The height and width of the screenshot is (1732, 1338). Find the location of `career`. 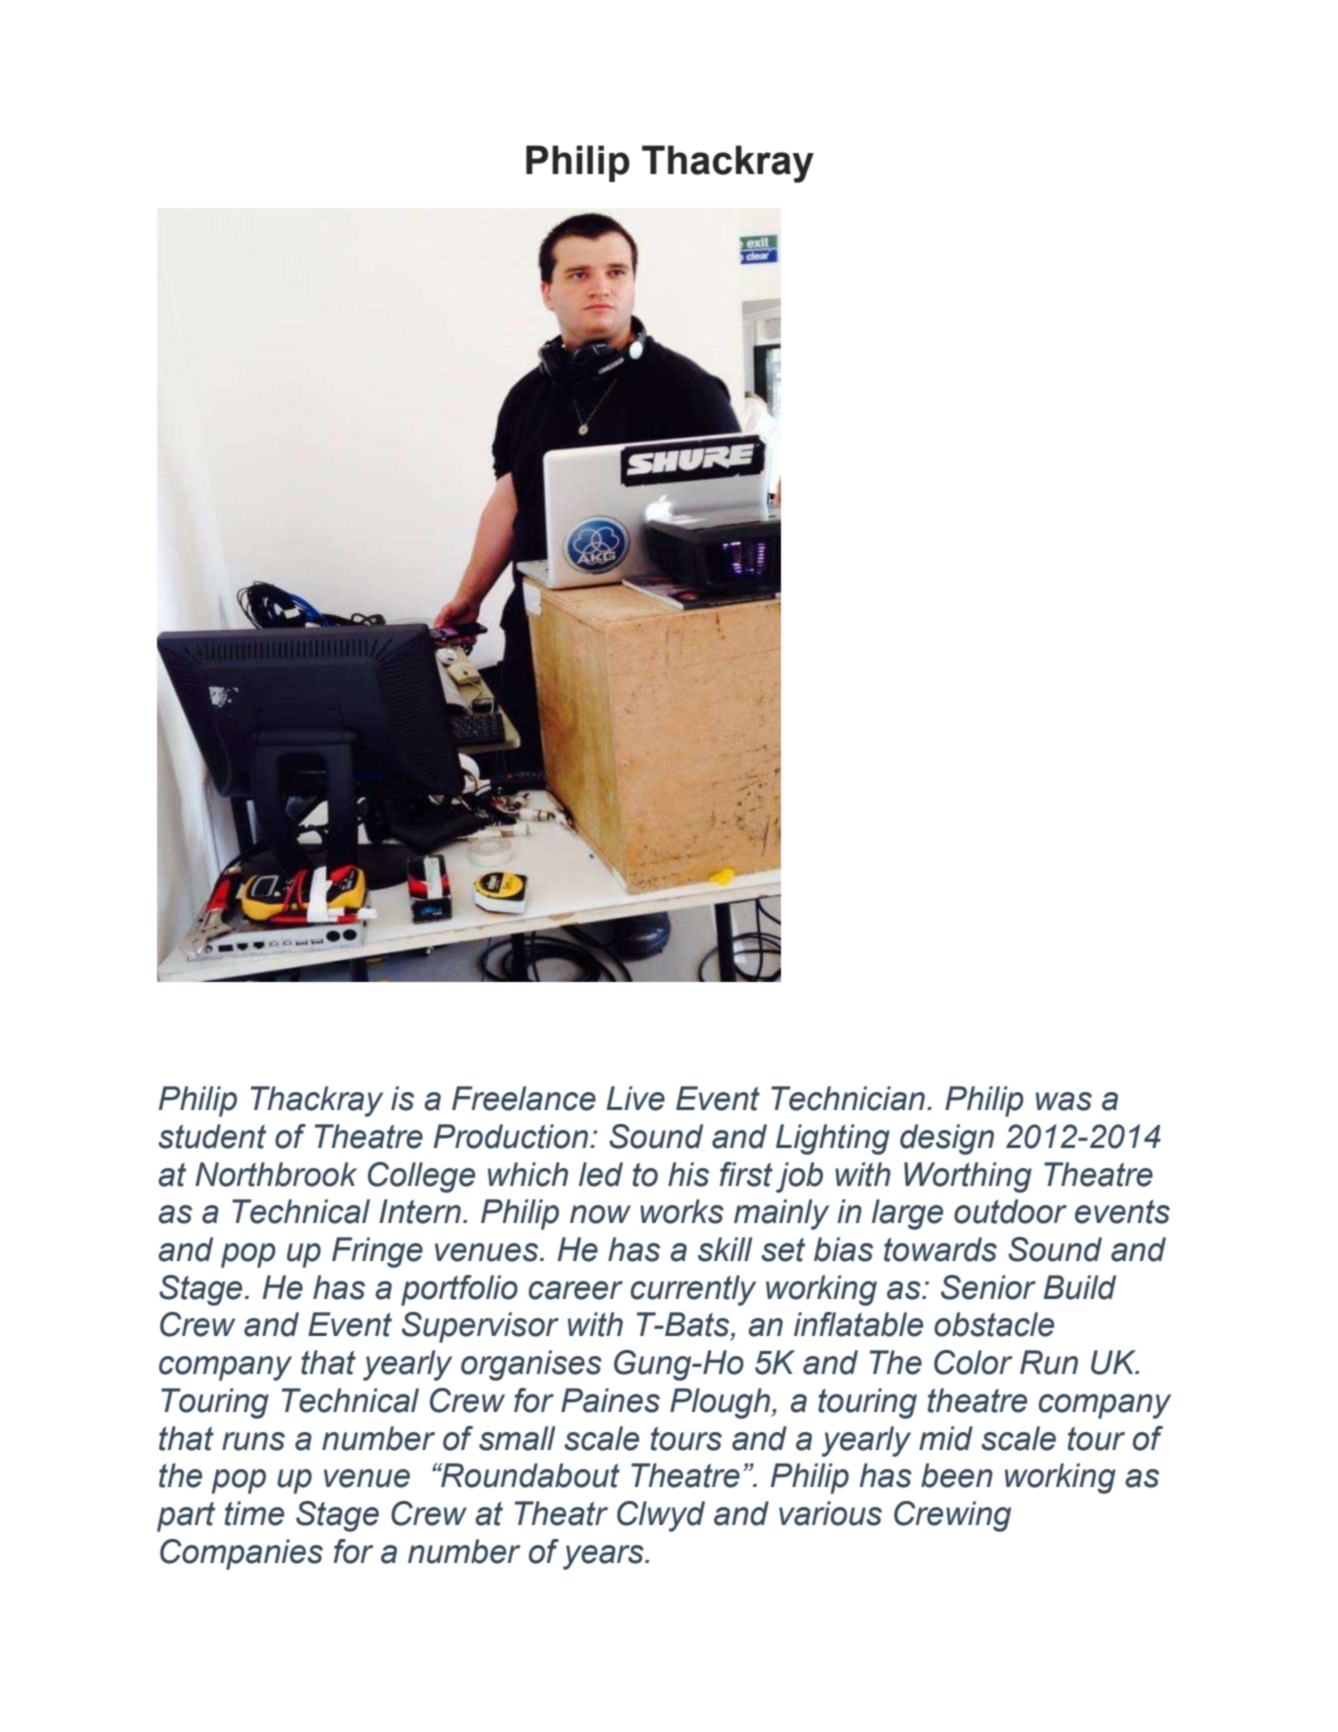

career is located at coordinates (576, 1290).
